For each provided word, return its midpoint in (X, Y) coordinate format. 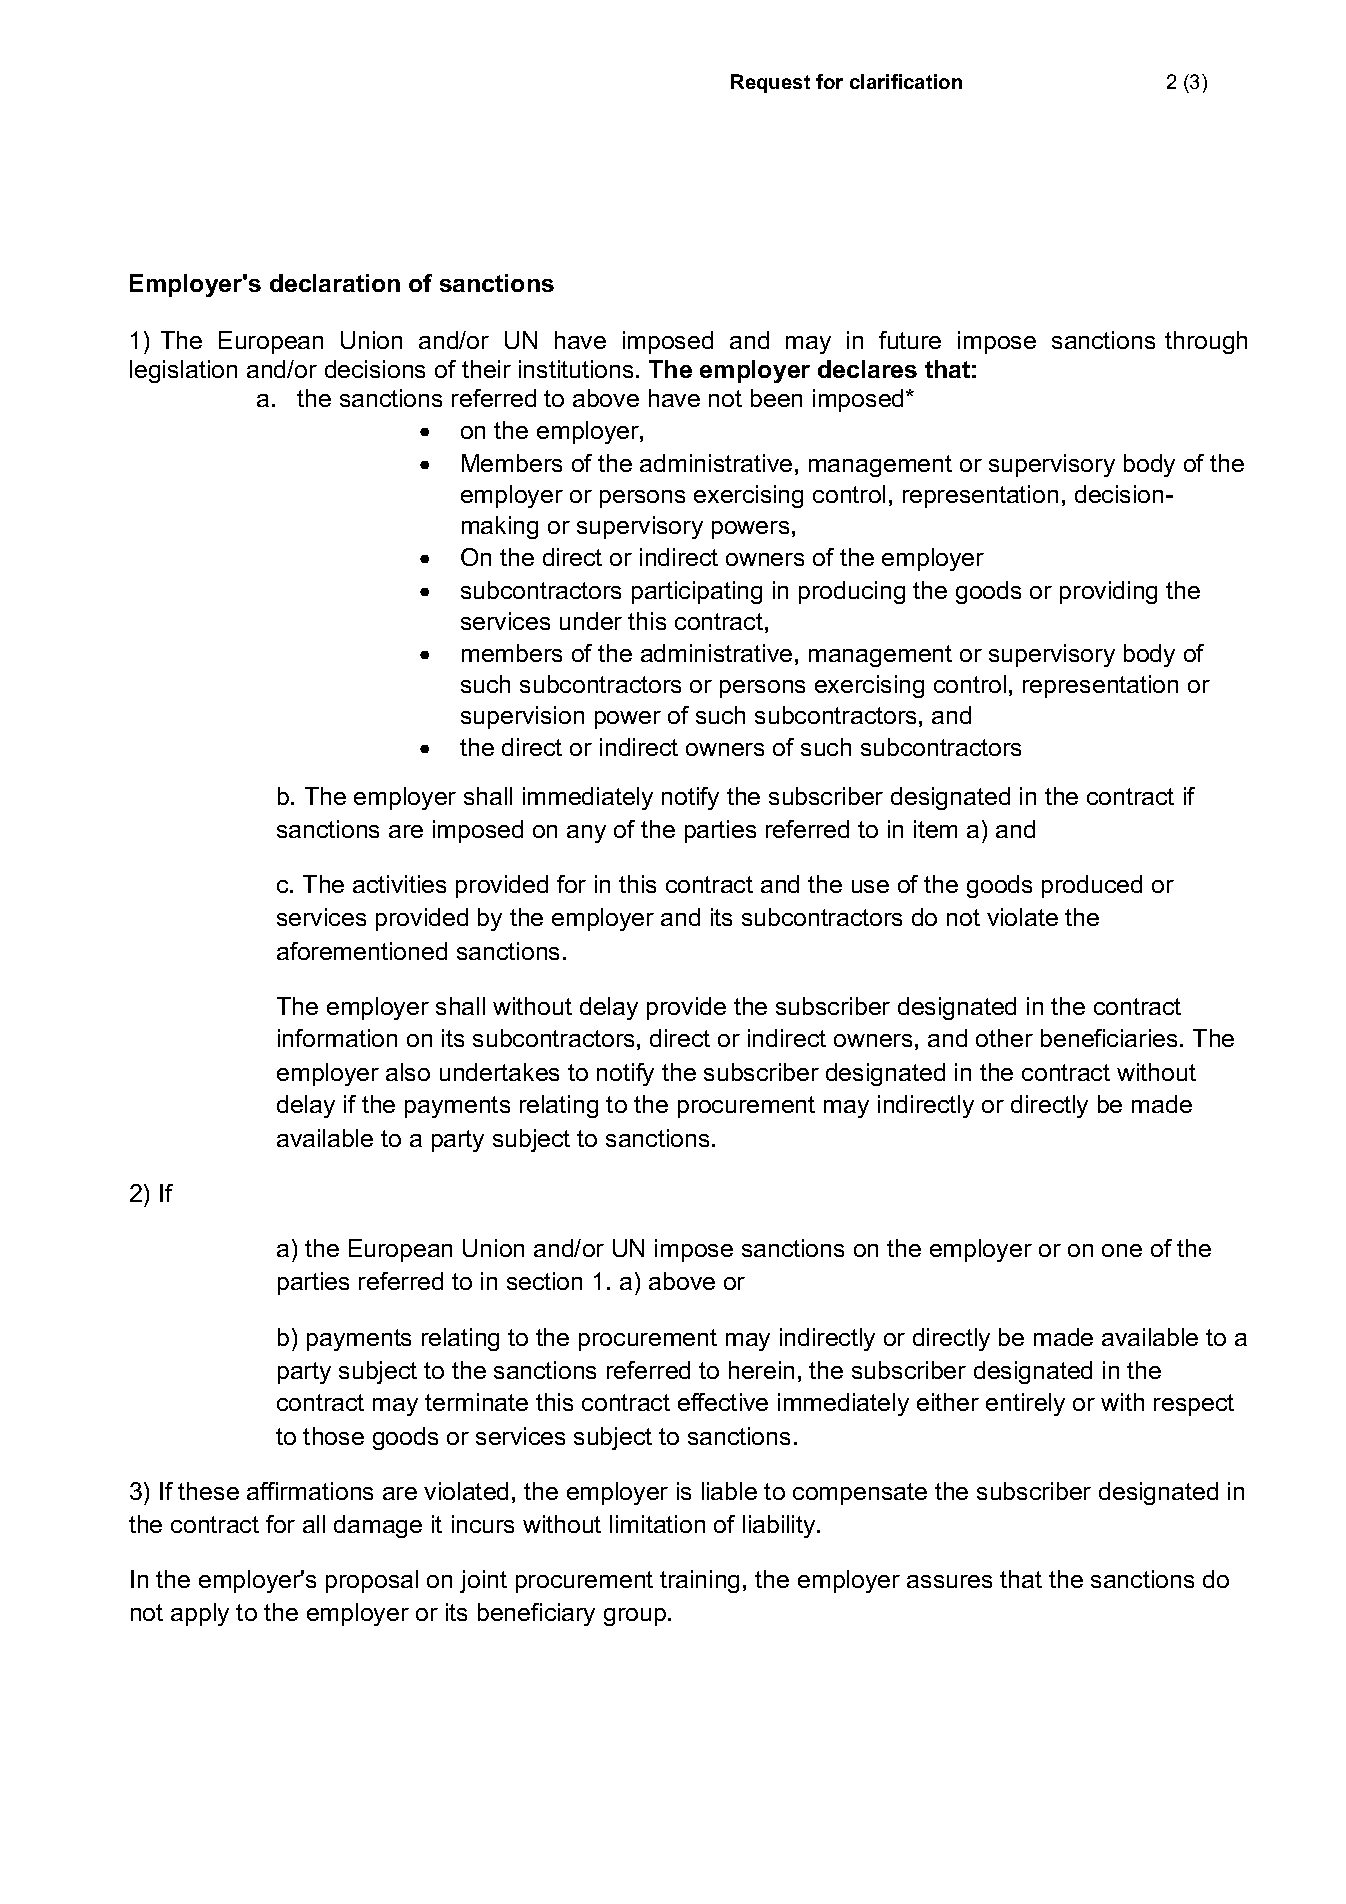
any (586, 834)
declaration (335, 283)
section (544, 1281)
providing (1108, 592)
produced (1092, 886)
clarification (906, 81)
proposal (372, 1581)
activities (399, 884)
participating (697, 592)
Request (770, 83)
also (408, 1072)
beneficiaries (1109, 1038)
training (699, 1581)
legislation (183, 371)
